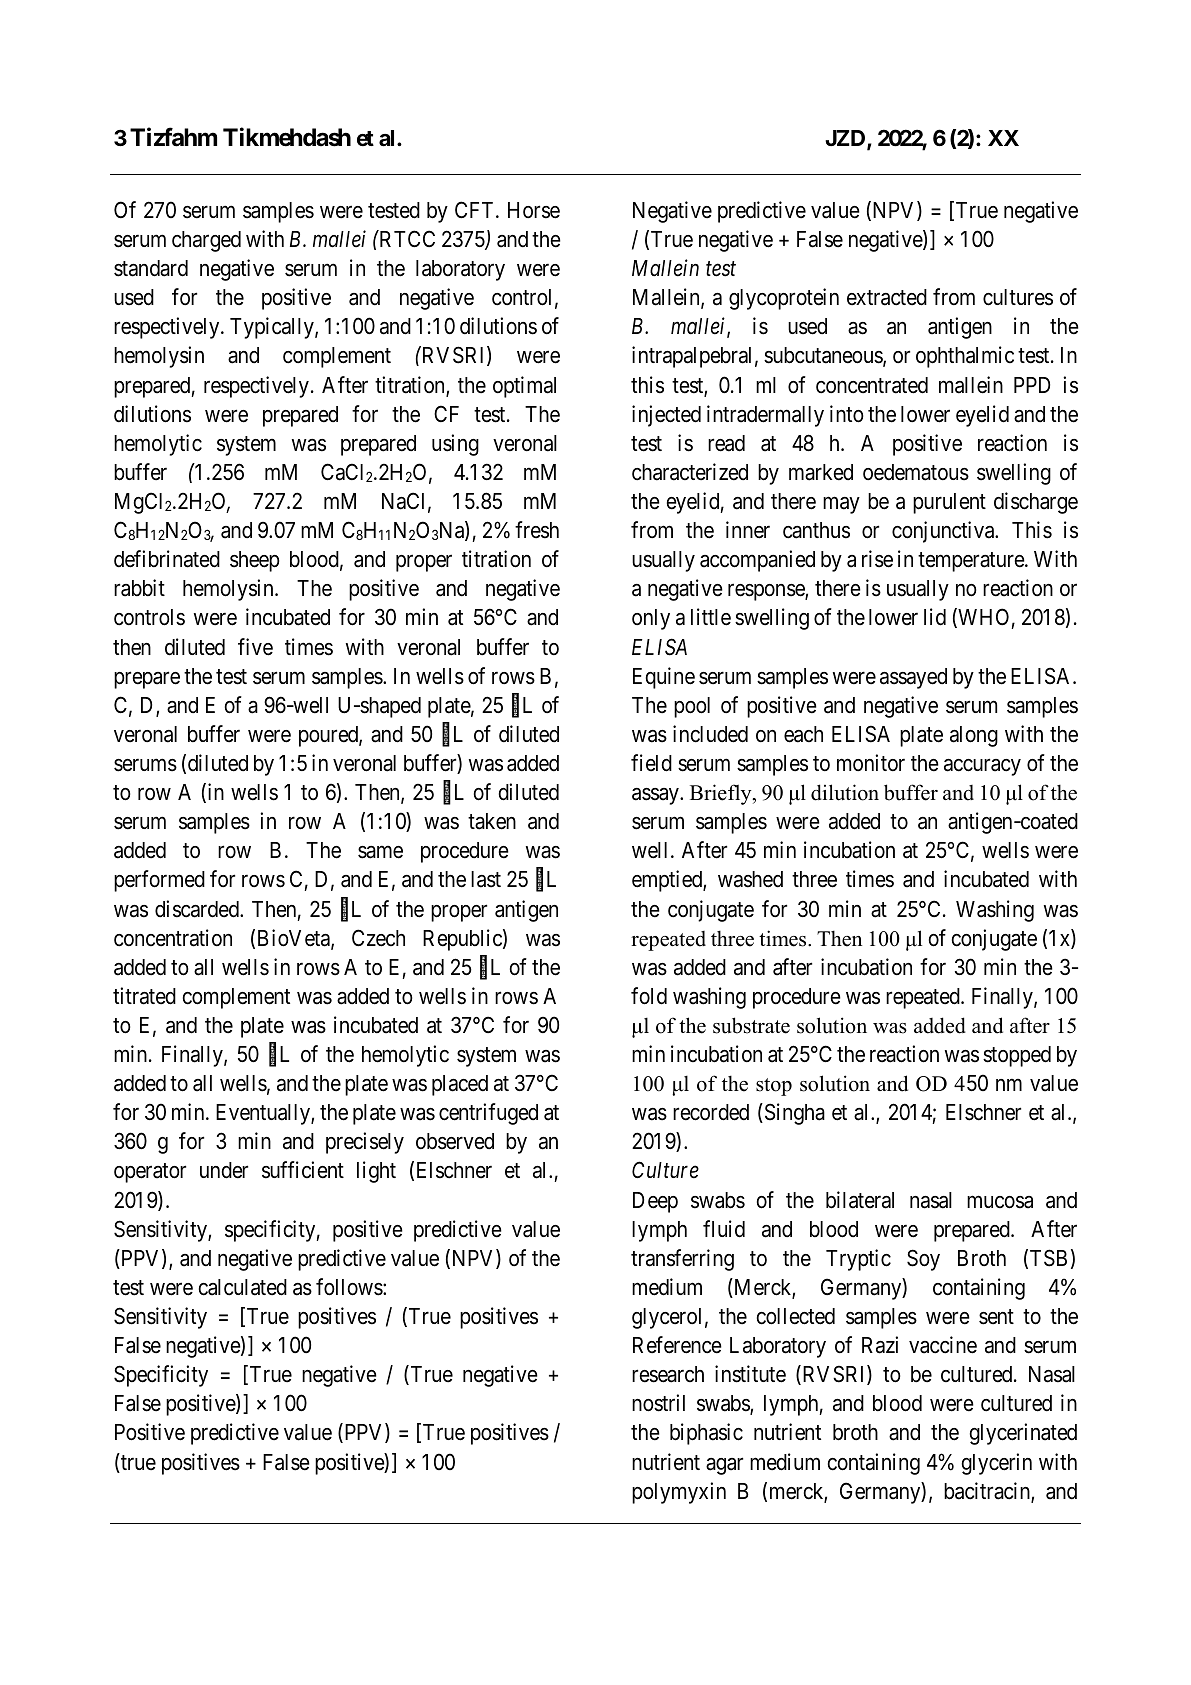  I want to click on centrifuged, so click(488, 1114).
